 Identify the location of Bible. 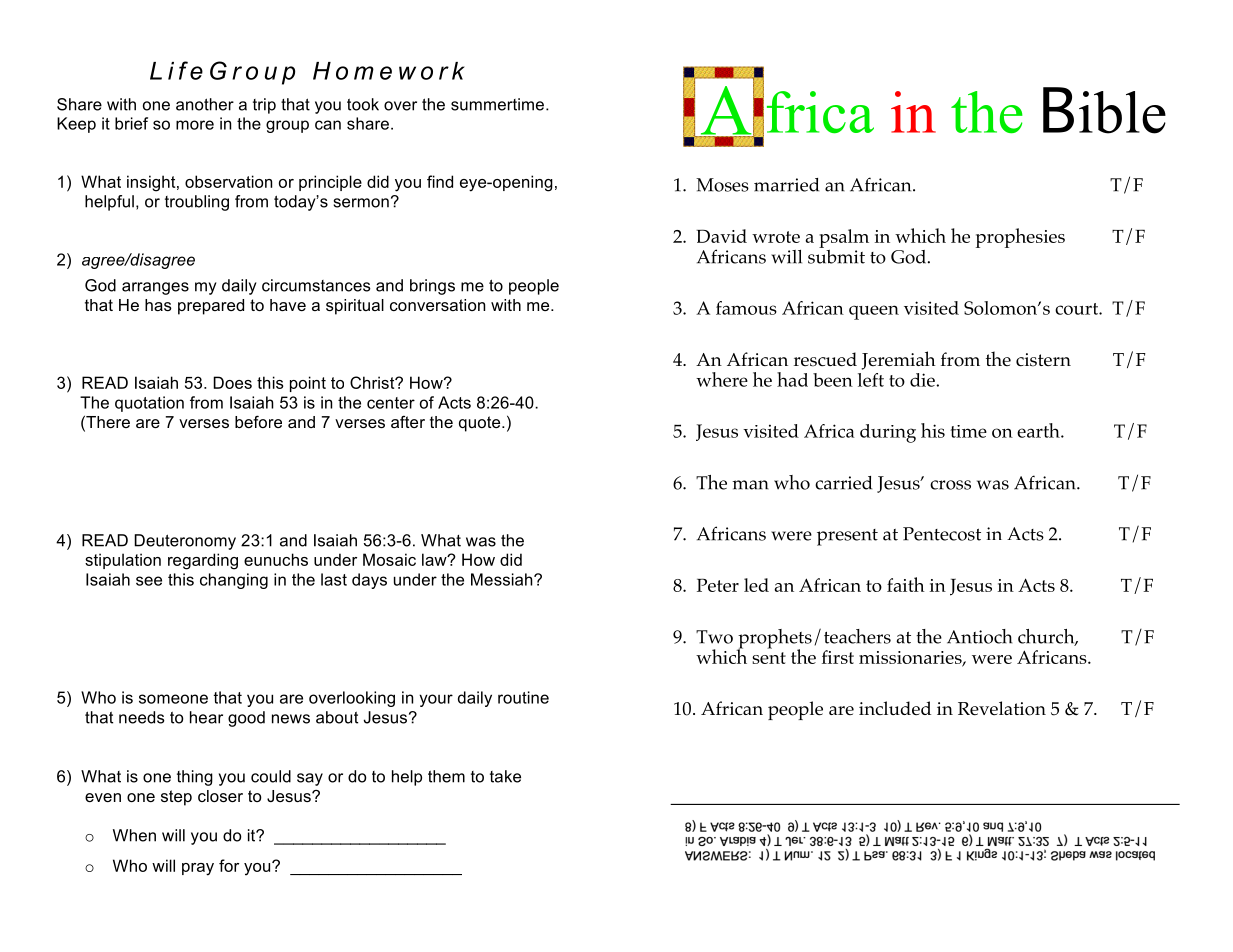
(1104, 110).
